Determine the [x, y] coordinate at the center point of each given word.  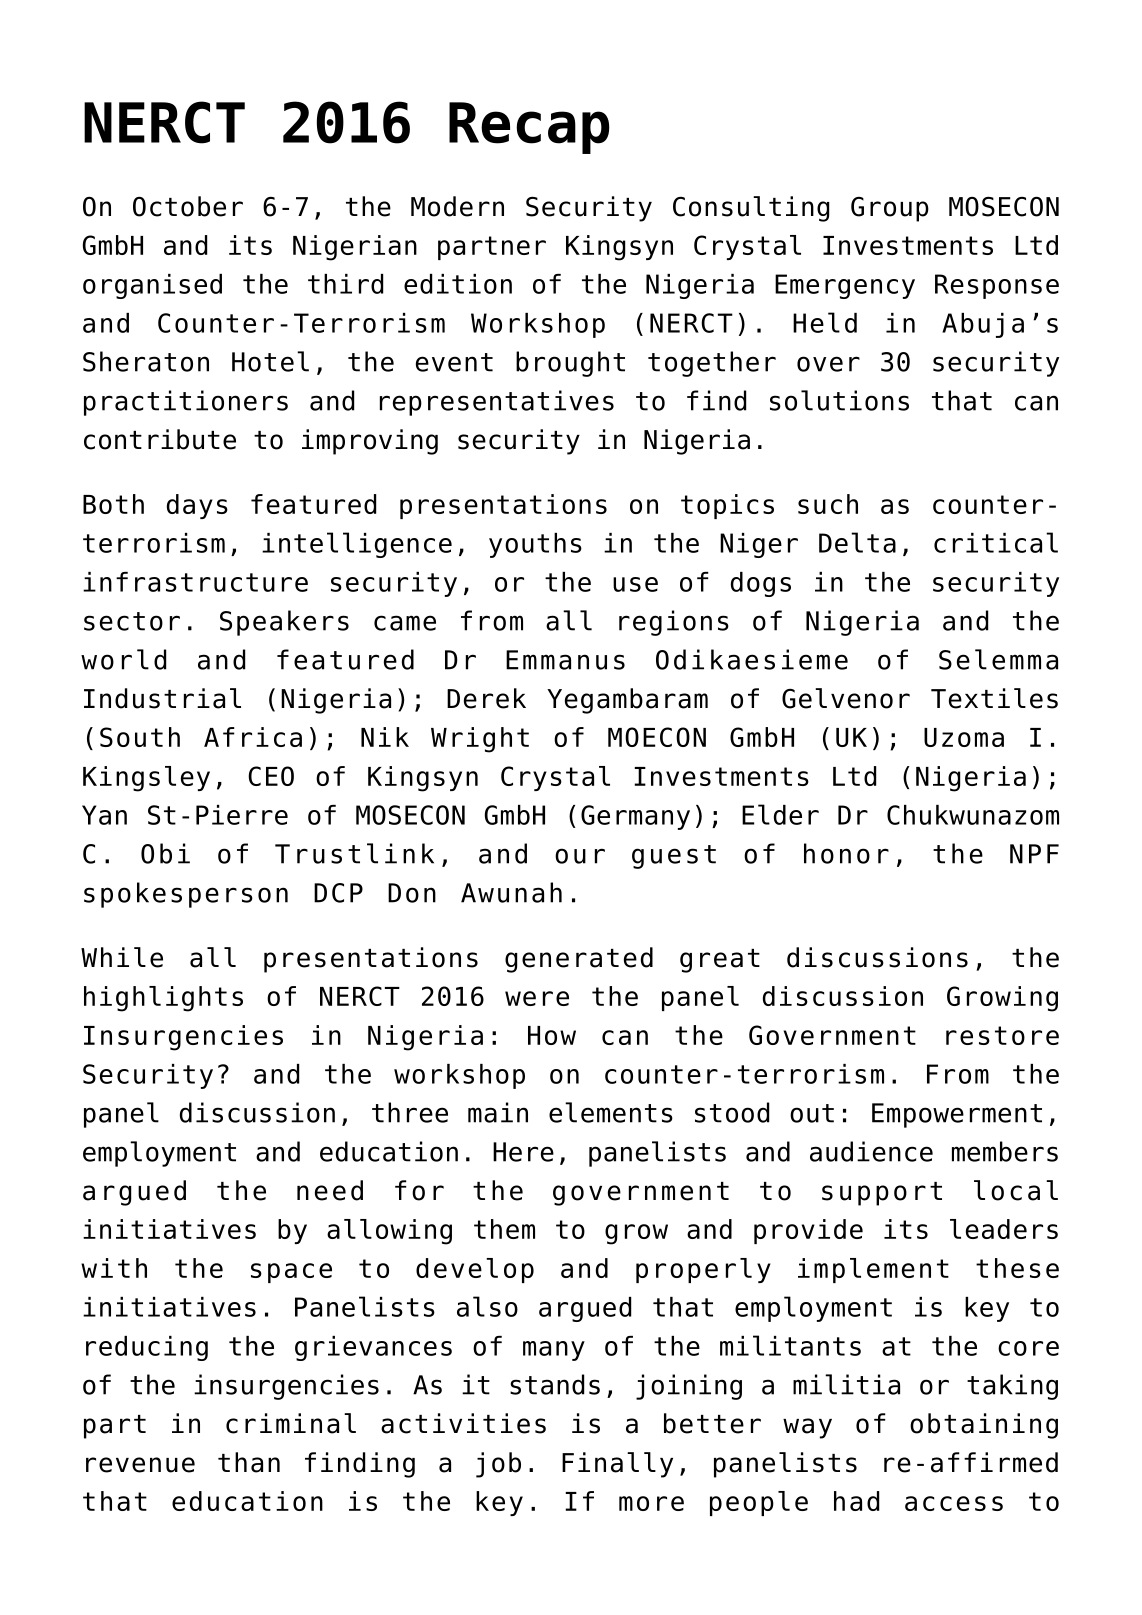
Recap [529, 128]
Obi [165, 853]
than [249, 1462]
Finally [617, 1465]
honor [846, 853]
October [188, 206]
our [580, 856]
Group [890, 209]
